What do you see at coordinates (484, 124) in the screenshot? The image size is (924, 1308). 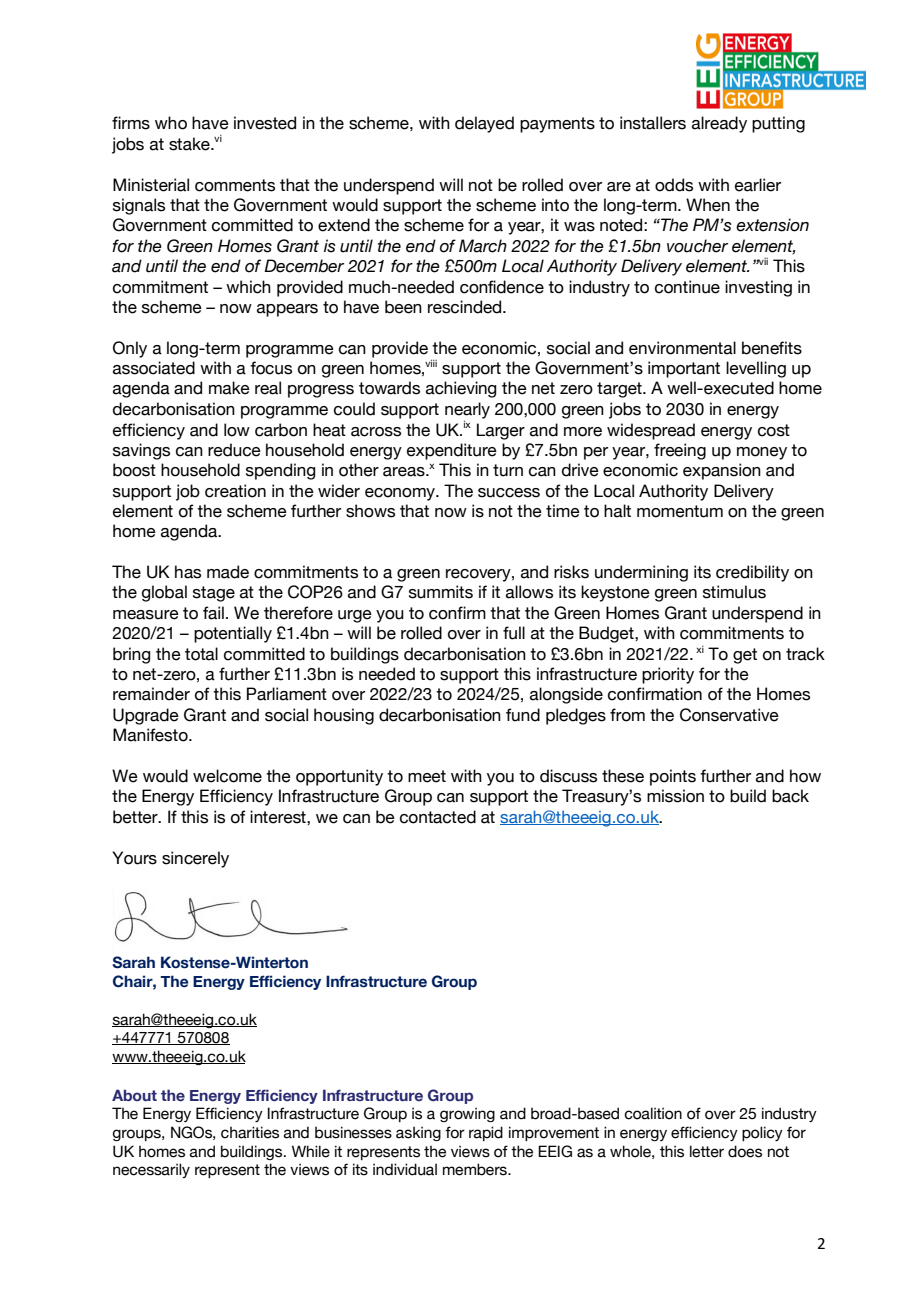 I see `delayed` at bounding box center [484, 124].
